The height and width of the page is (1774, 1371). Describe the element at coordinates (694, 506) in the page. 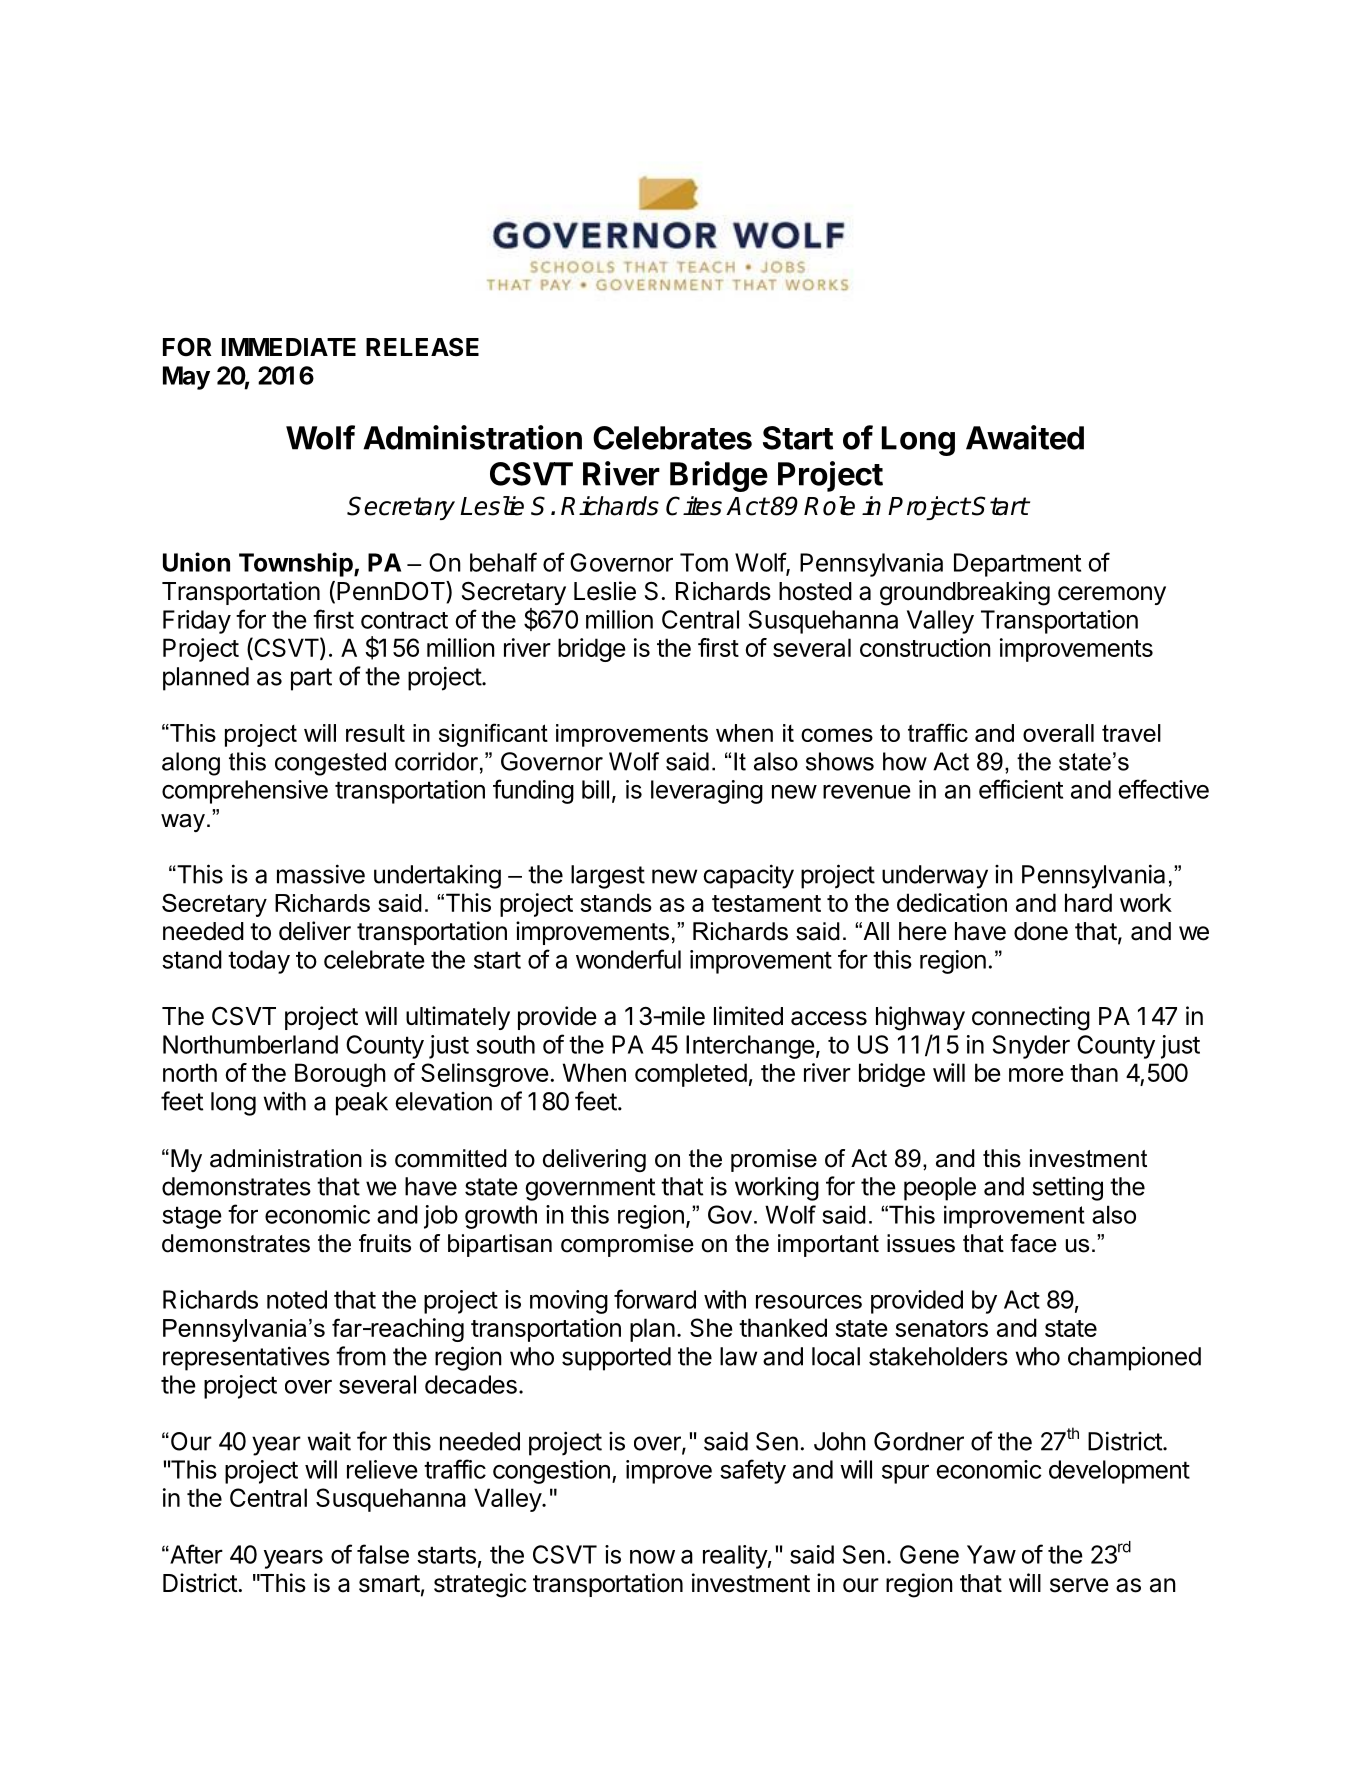

I see `Cites` at that location.
